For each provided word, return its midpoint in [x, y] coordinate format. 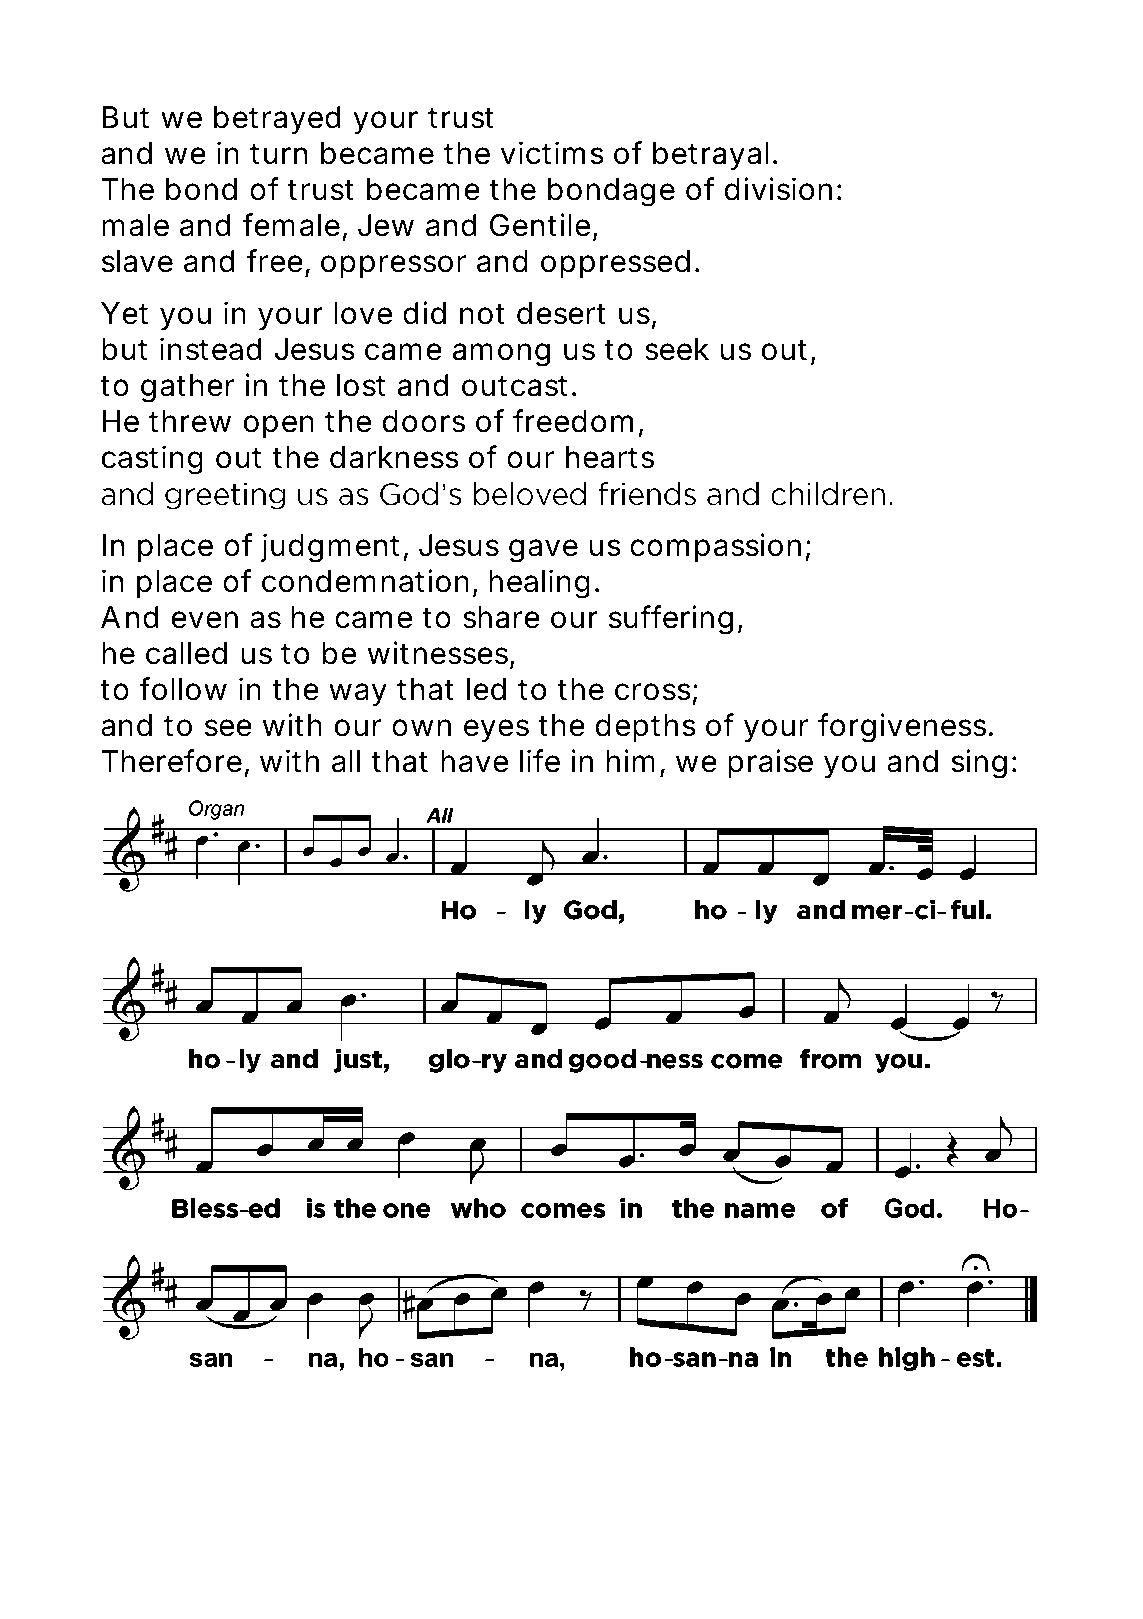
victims [552, 153]
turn [278, 153]
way [358, 695]
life [540, 761]
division [778, 189]
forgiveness [905, 728]
